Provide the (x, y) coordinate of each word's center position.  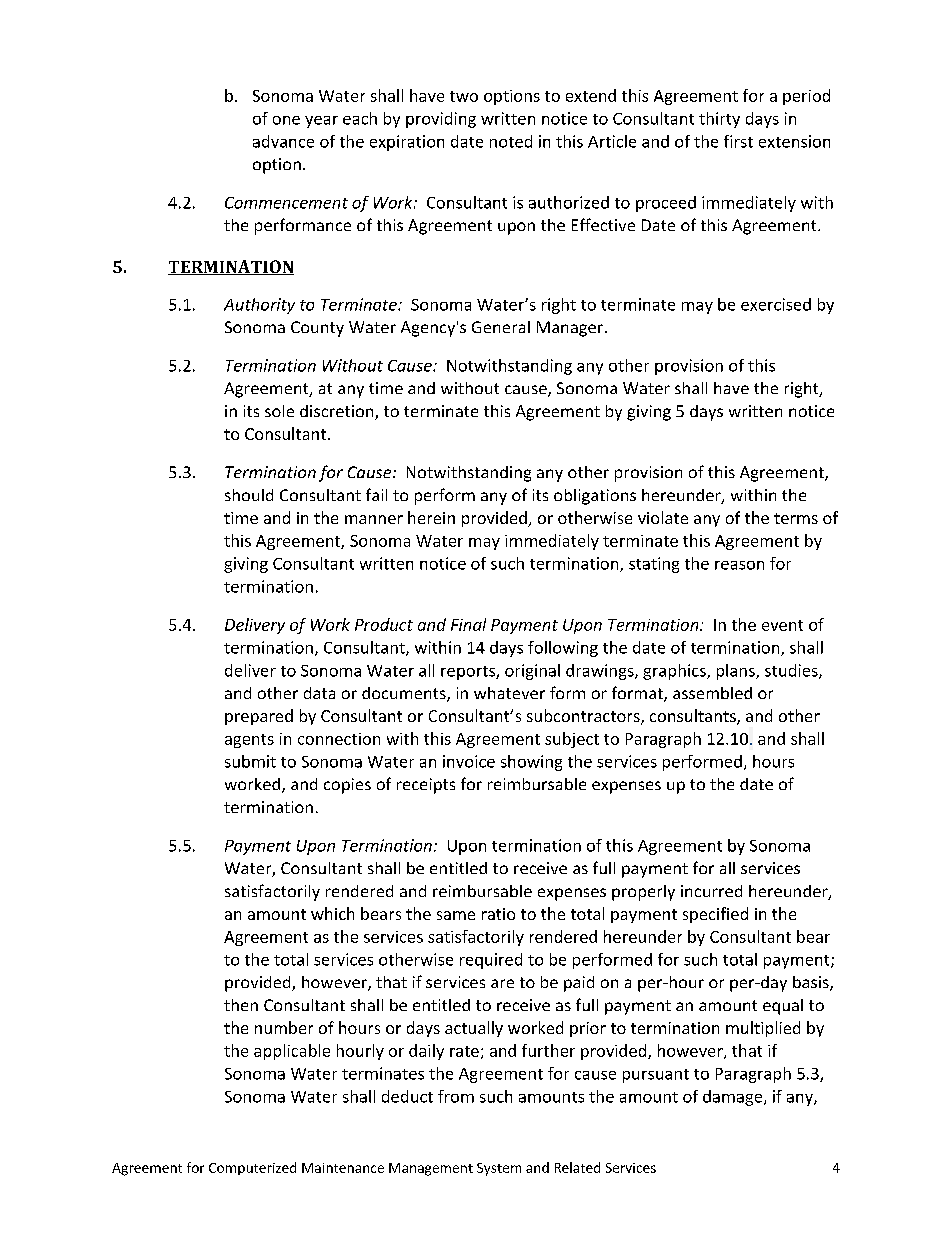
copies (347, 786)
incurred (711, 891)
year (321, 122)
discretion (338, 412)
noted (511, 141)
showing (531, 763)
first (738, 141)
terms (796, 518)
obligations (595, 497)
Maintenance (343, 1168)
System (499, 1169)
